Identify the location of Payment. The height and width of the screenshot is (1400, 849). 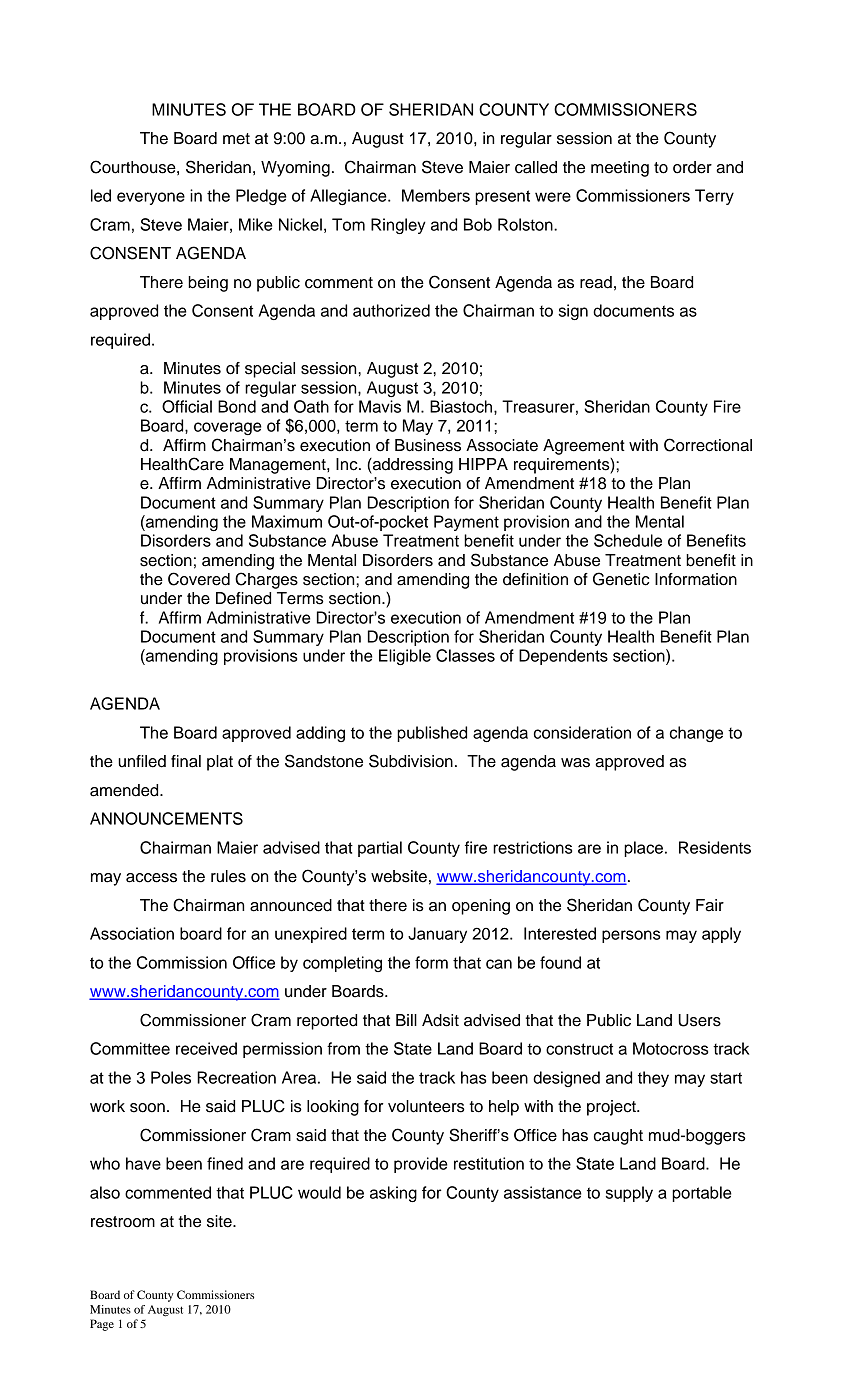
(466, 523).
